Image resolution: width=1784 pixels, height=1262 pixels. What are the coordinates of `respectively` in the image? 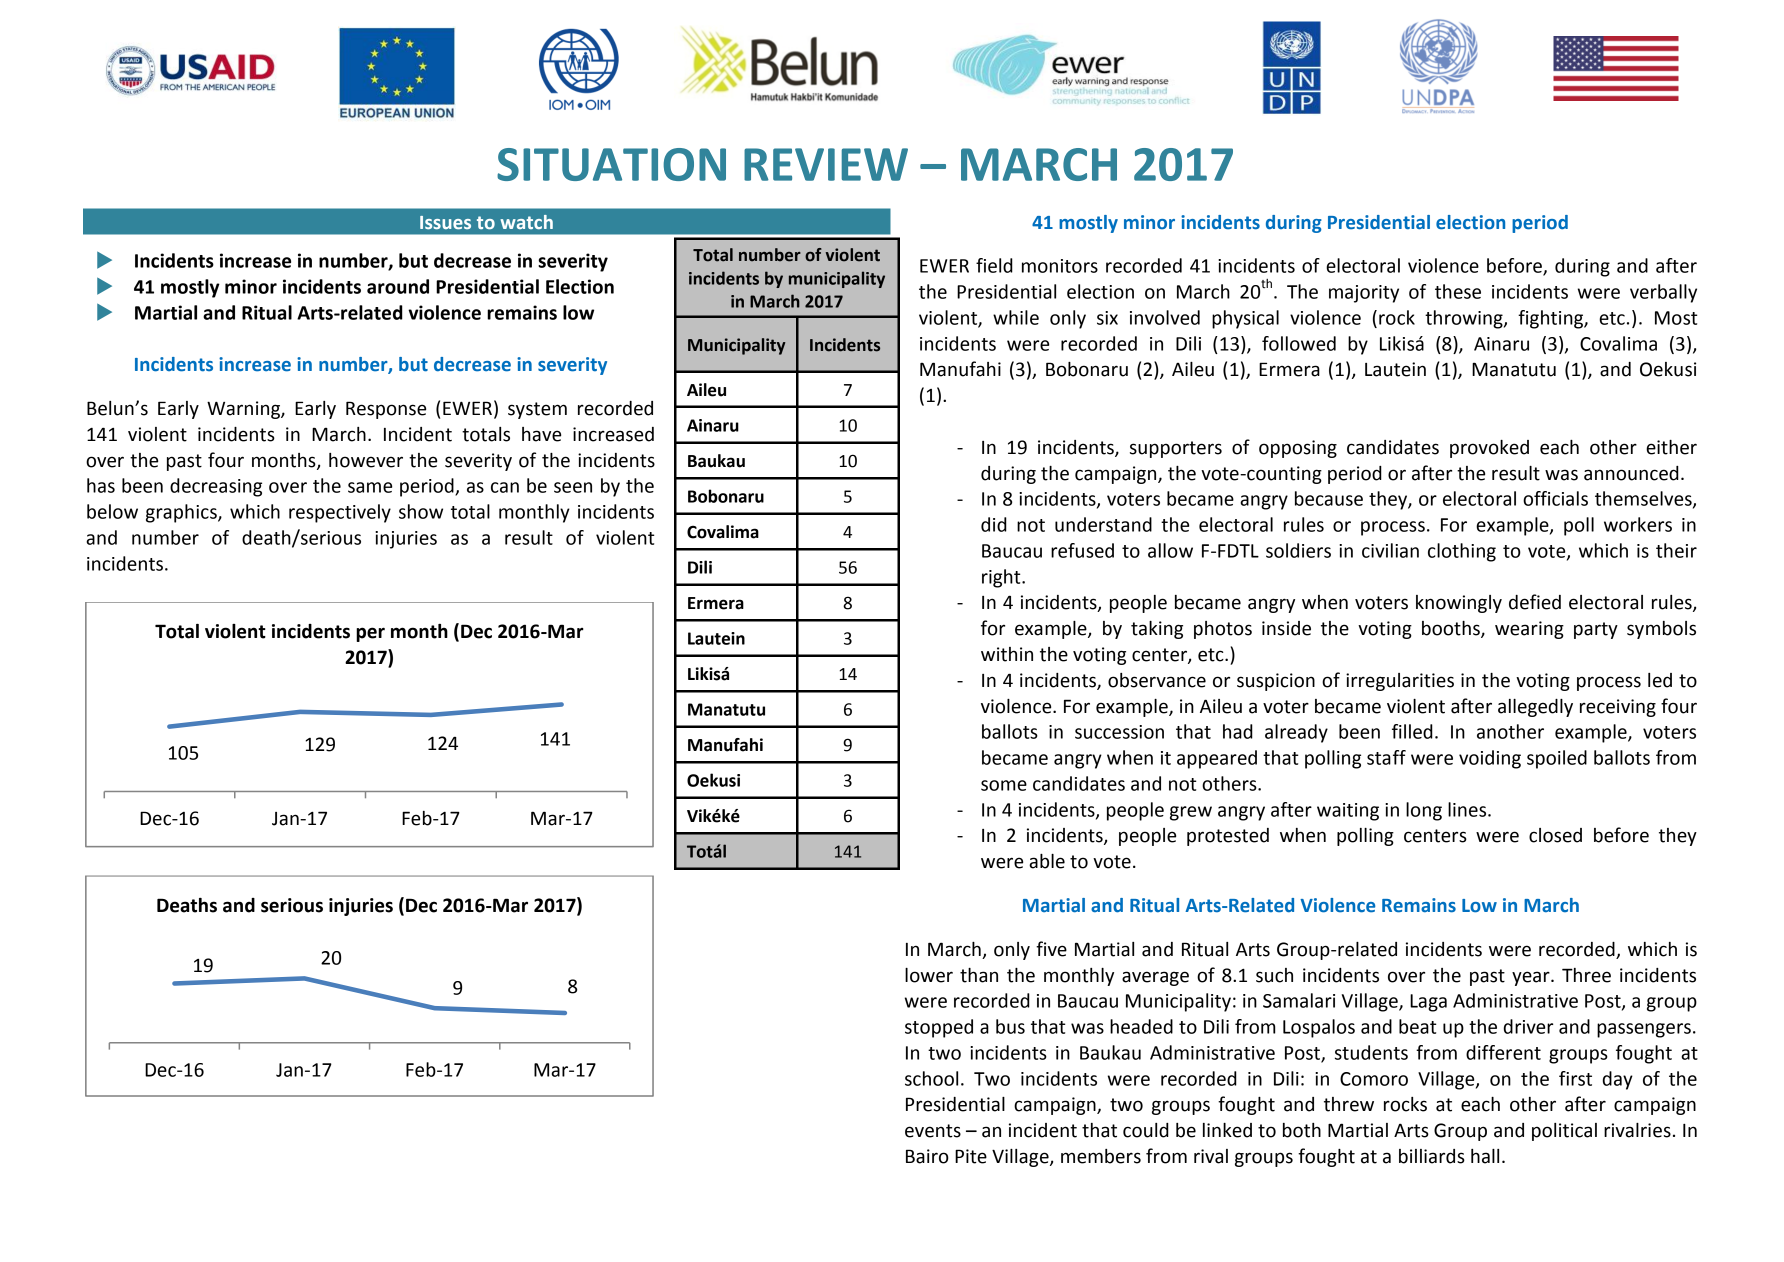 It's located at (340, 513).
